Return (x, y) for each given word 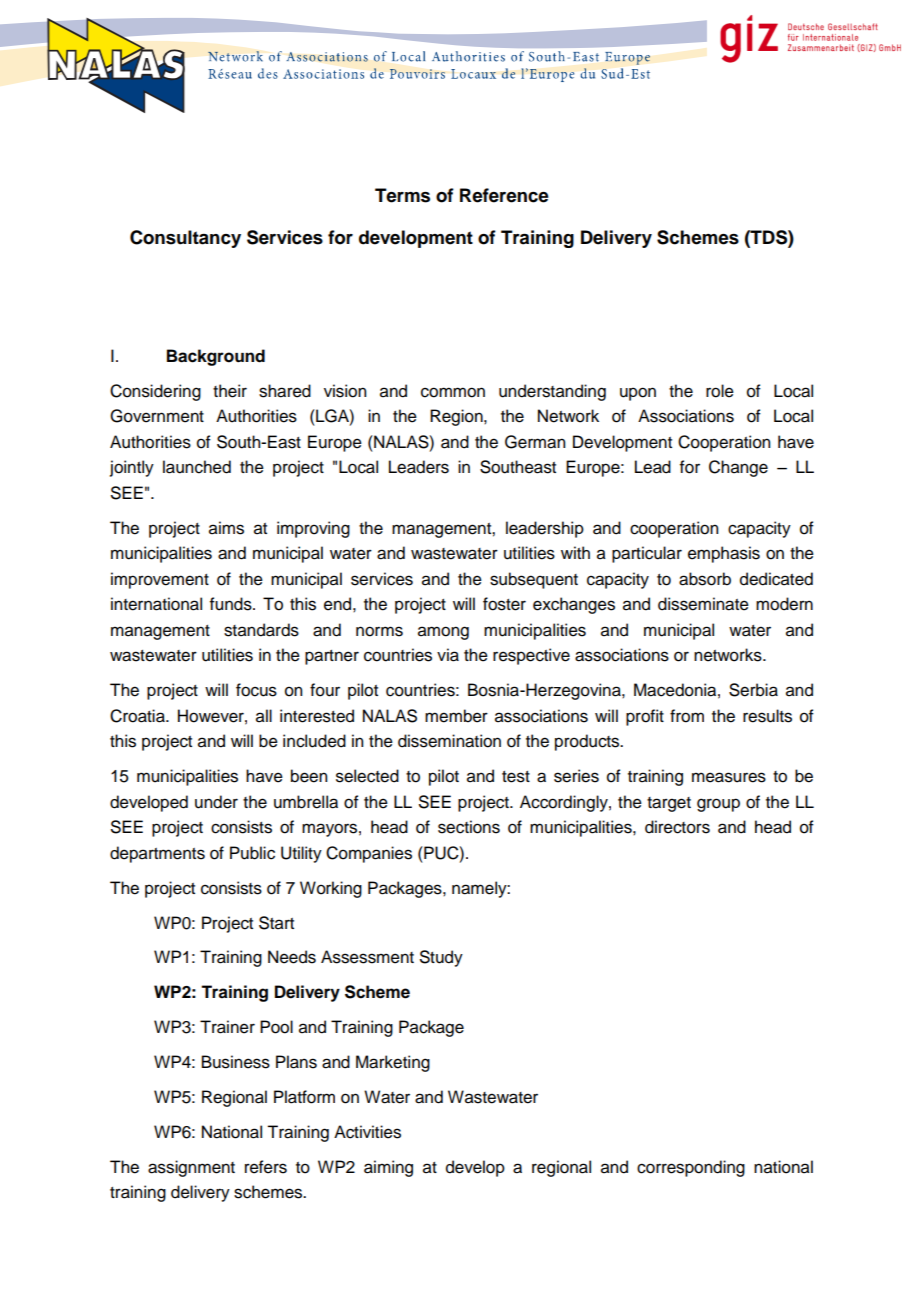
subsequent (534, 580)
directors (677, 827)
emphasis (724, 554)
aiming (388, 1168)
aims (226, 528)
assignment (191, 1168)
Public (252, 853)
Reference (504, 195)
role (720, 391)
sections (469, 827)
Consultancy (185, 239)
